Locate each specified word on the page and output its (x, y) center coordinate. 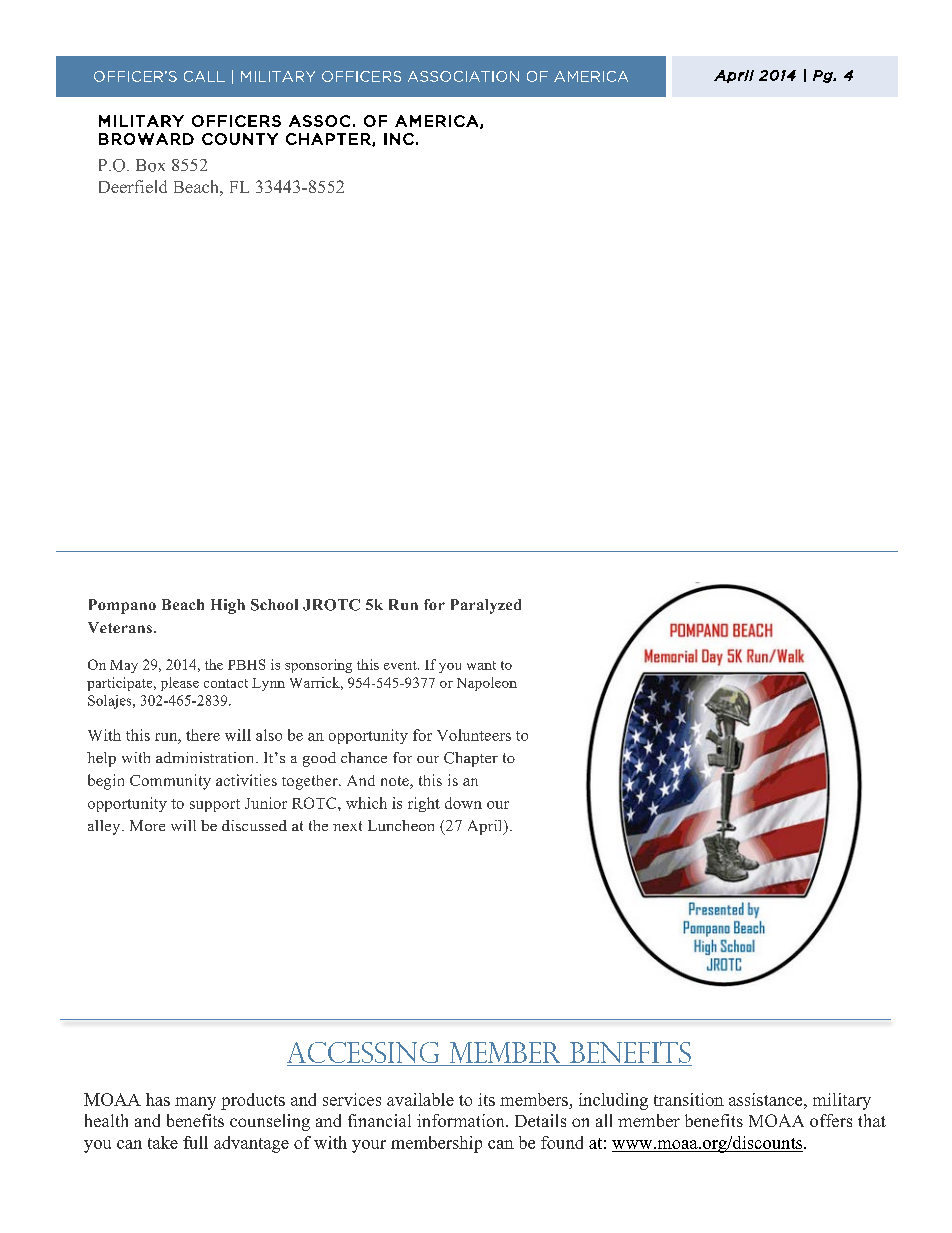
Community (170, 782)
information (462, 1120)
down (463, 803)
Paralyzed (486, 606)
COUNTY (240, 139)
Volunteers (474, 735)
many (195, 1103)
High (228, 606)
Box (150, 165)
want (481, 665)
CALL (204, 76)
